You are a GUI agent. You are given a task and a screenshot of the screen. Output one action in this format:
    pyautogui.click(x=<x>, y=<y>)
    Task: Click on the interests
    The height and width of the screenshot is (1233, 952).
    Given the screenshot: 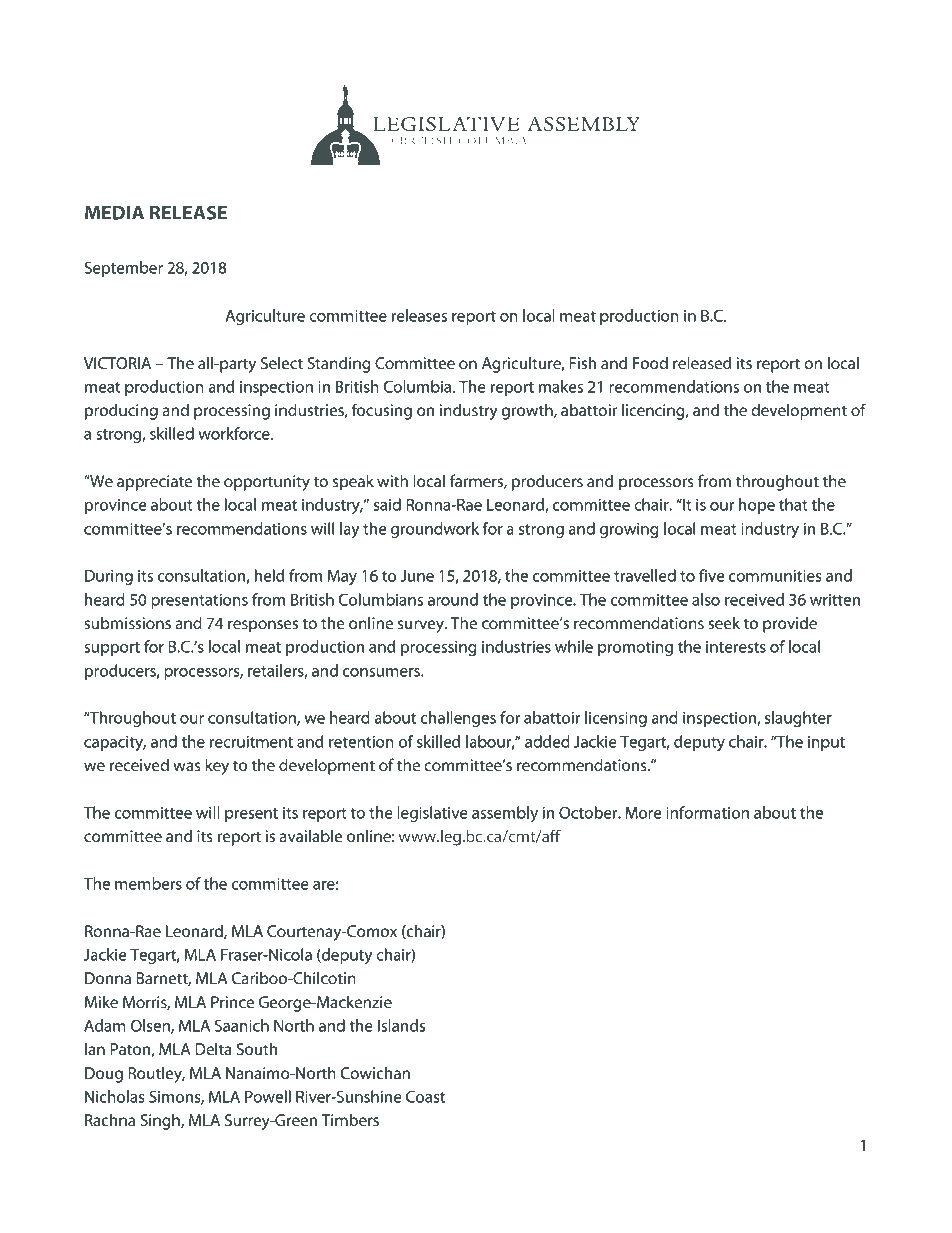 What is the action you would take?
    pyautogui.click(x=736, y=647)
